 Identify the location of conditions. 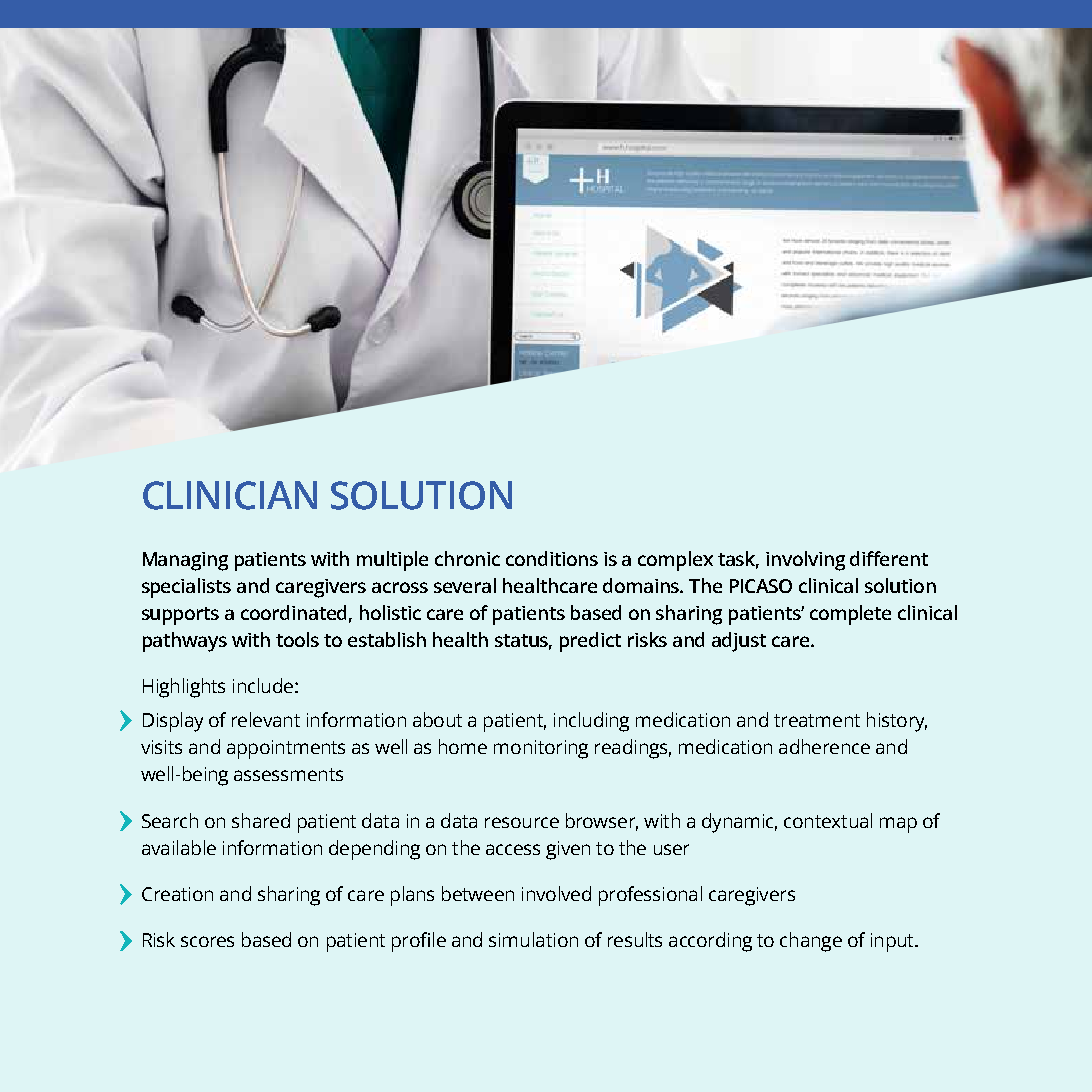
(552, 558).
